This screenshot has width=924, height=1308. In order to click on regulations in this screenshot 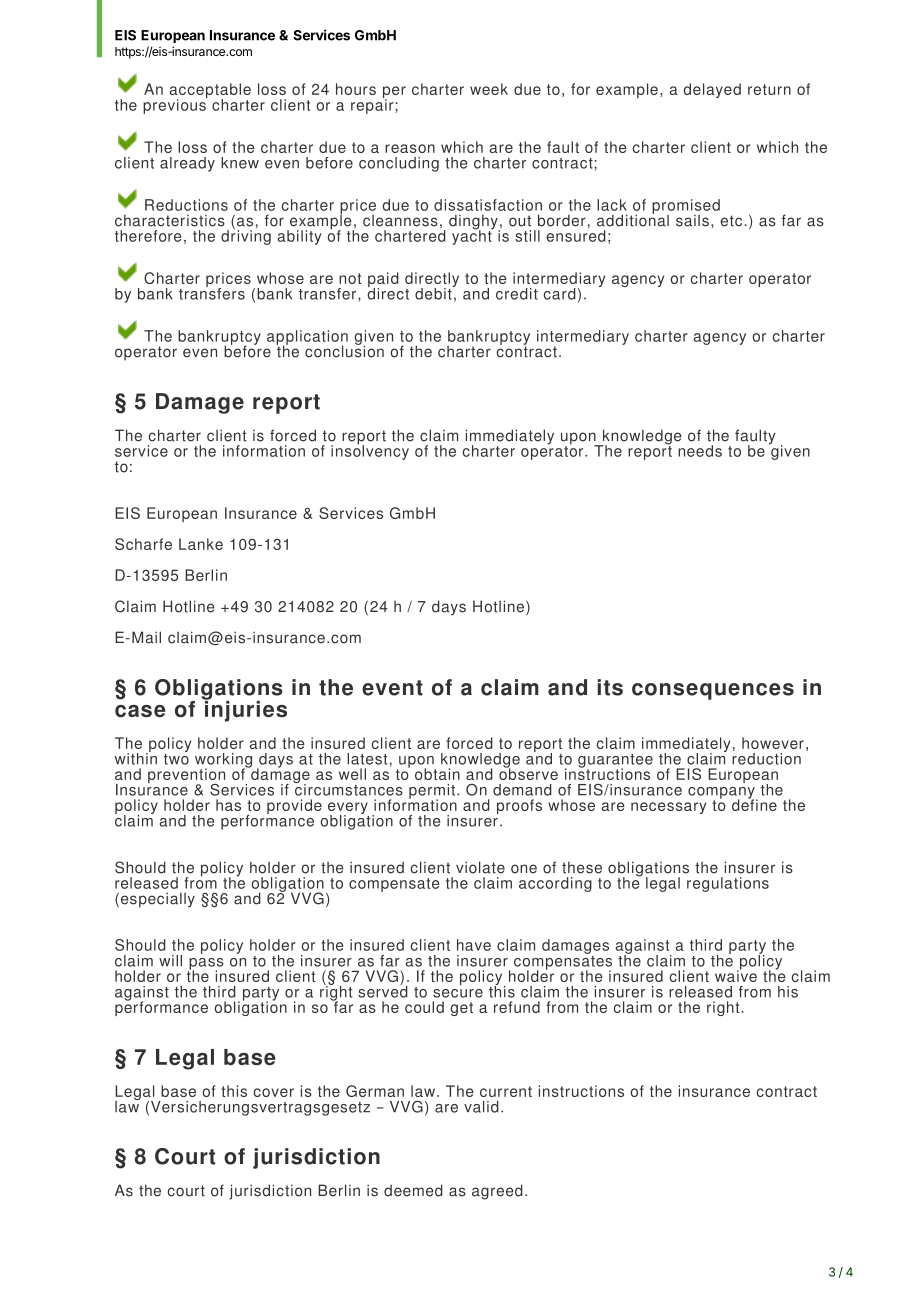, I will do `click(728, 884)`.
